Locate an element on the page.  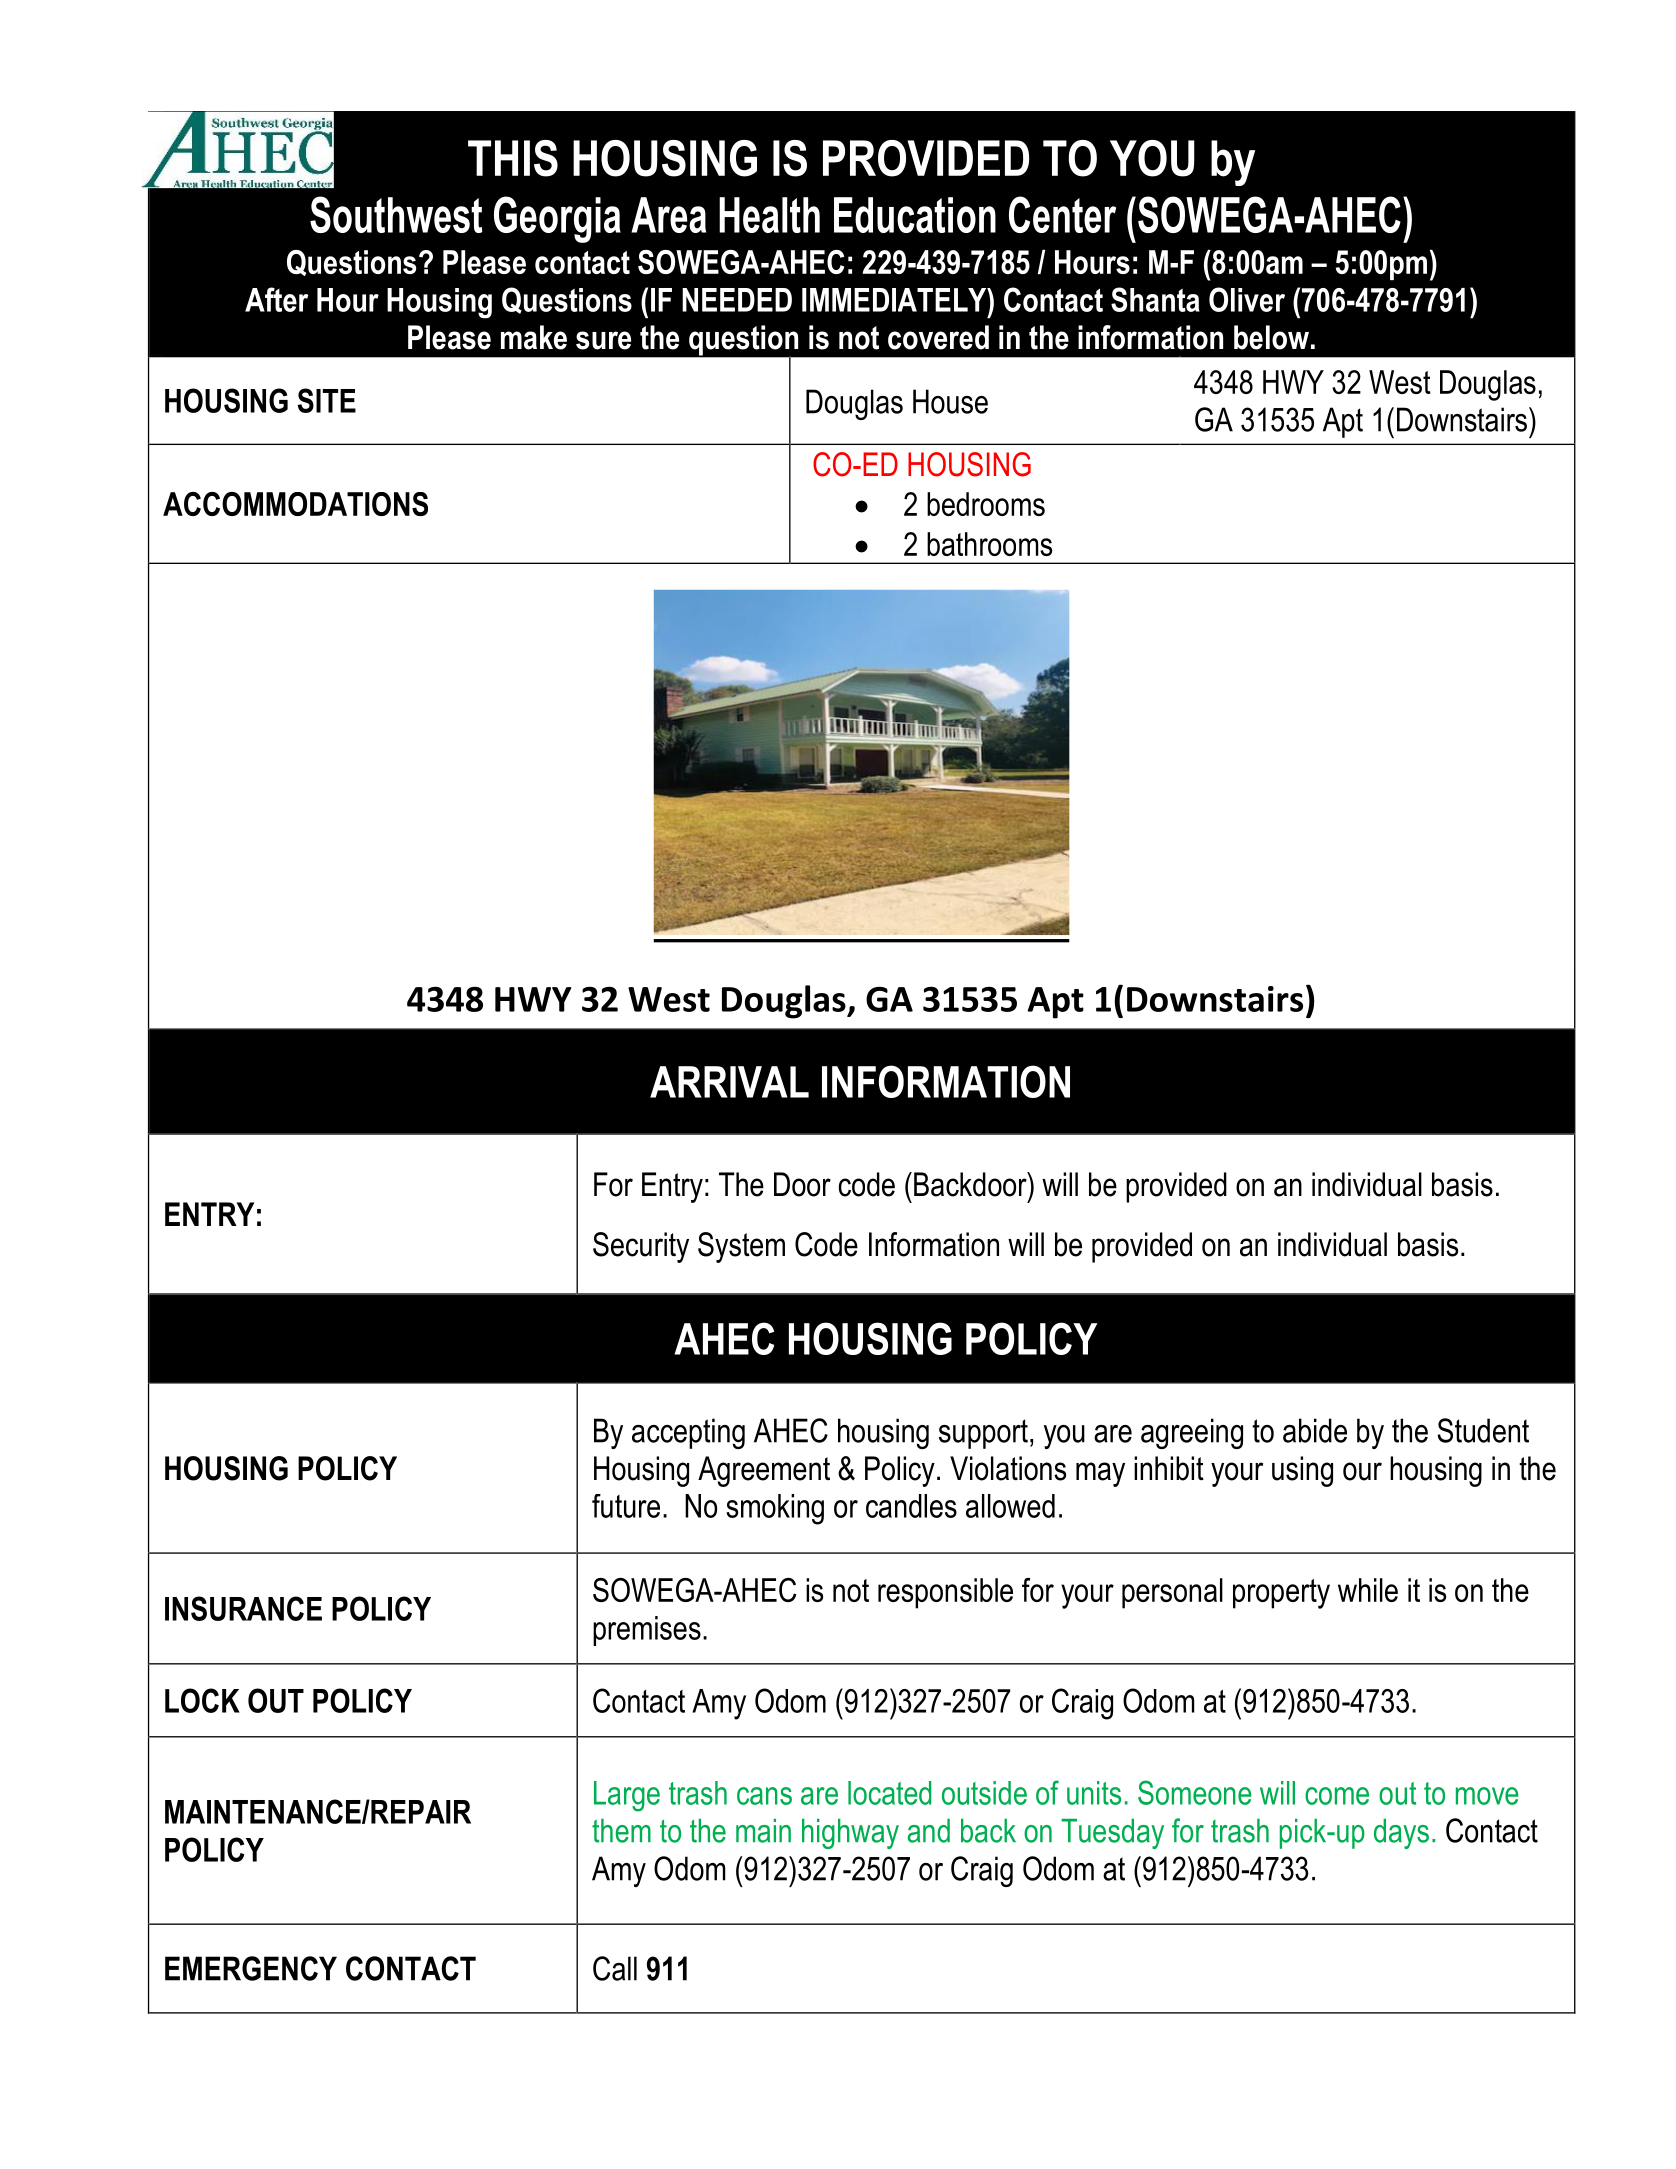
smoking is located at coordinates (775, 1509).
